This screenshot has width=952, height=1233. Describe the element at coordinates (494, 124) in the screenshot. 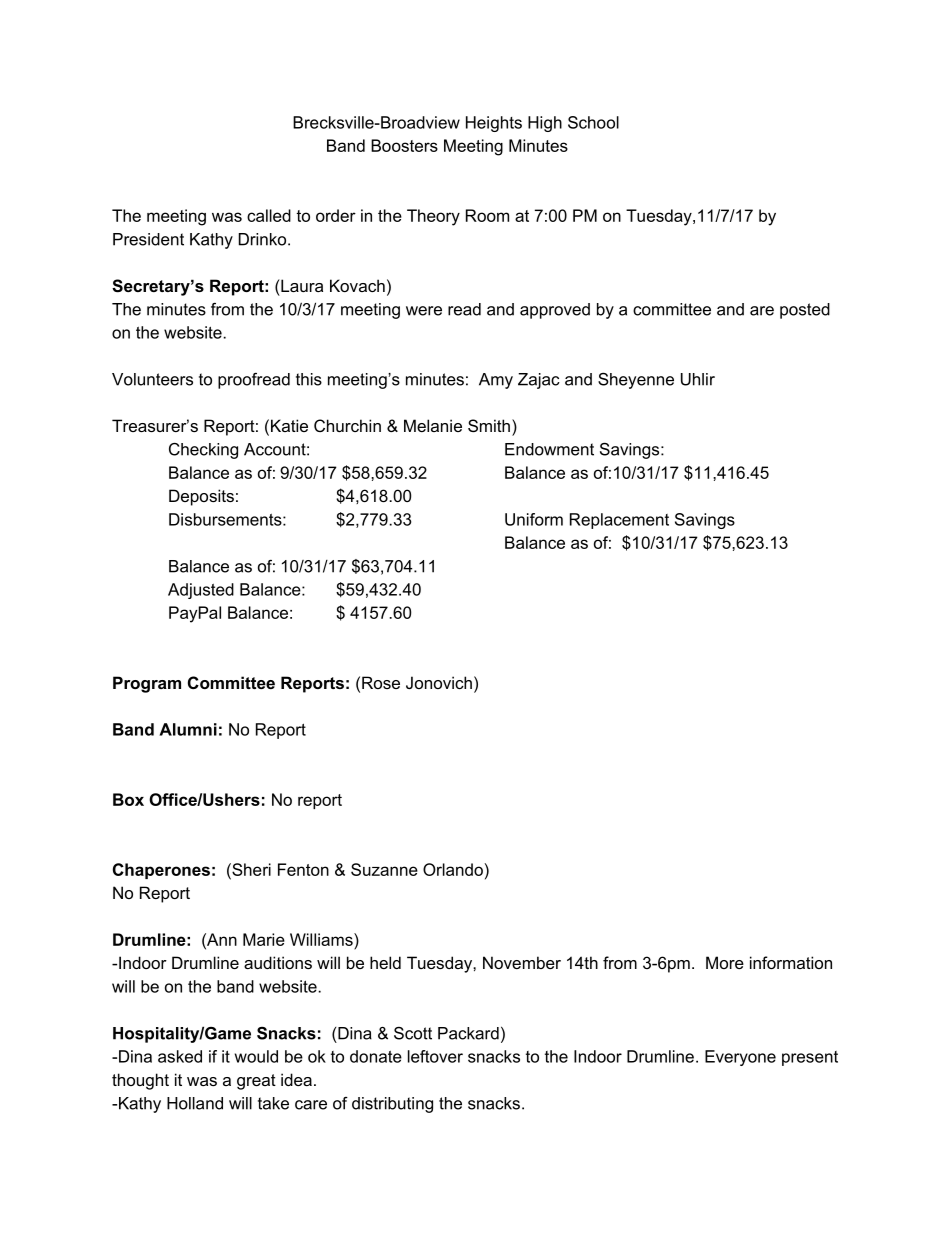

I see `Heights` at that location.
